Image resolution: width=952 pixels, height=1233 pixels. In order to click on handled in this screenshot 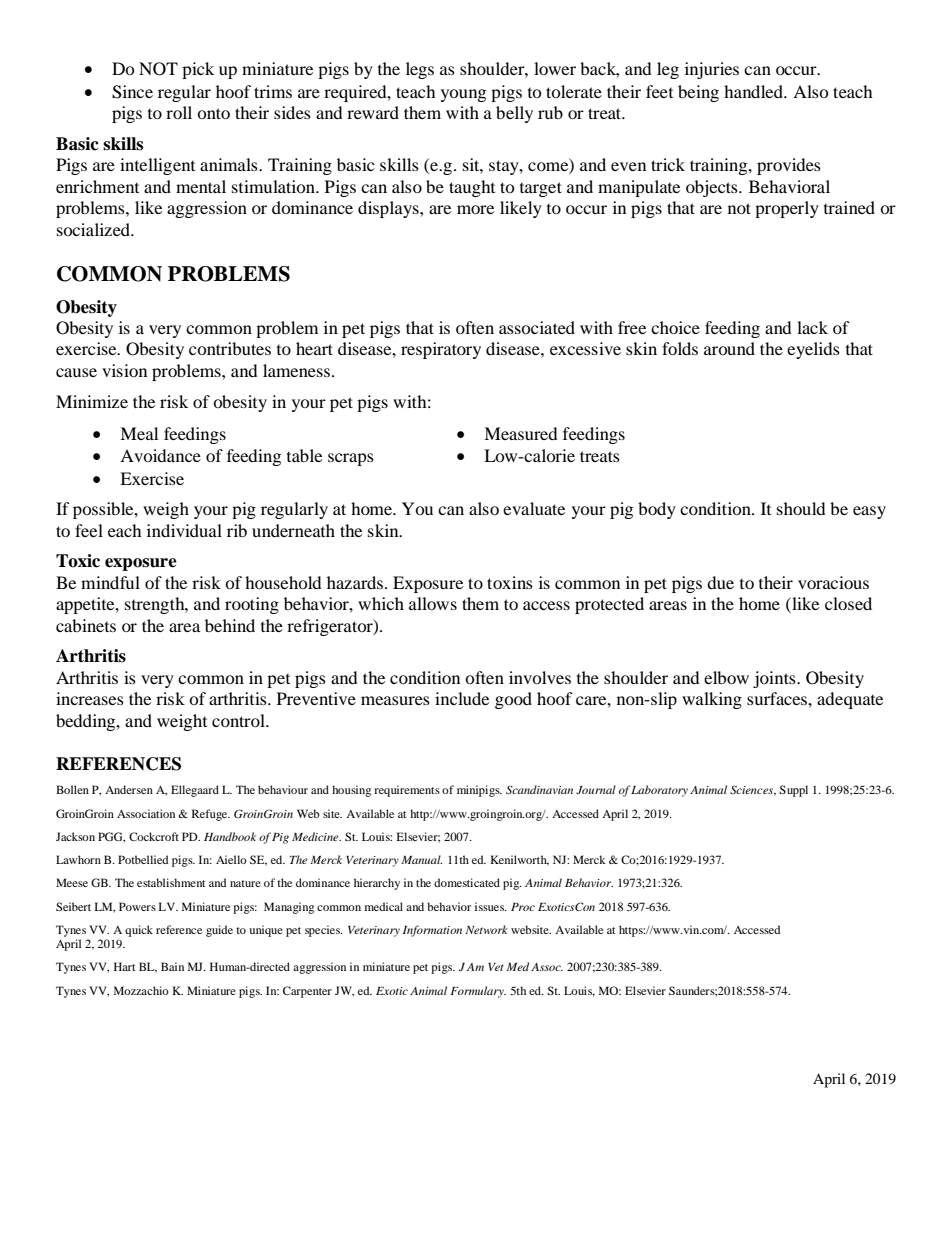, I will do `click(754, 91)`.
